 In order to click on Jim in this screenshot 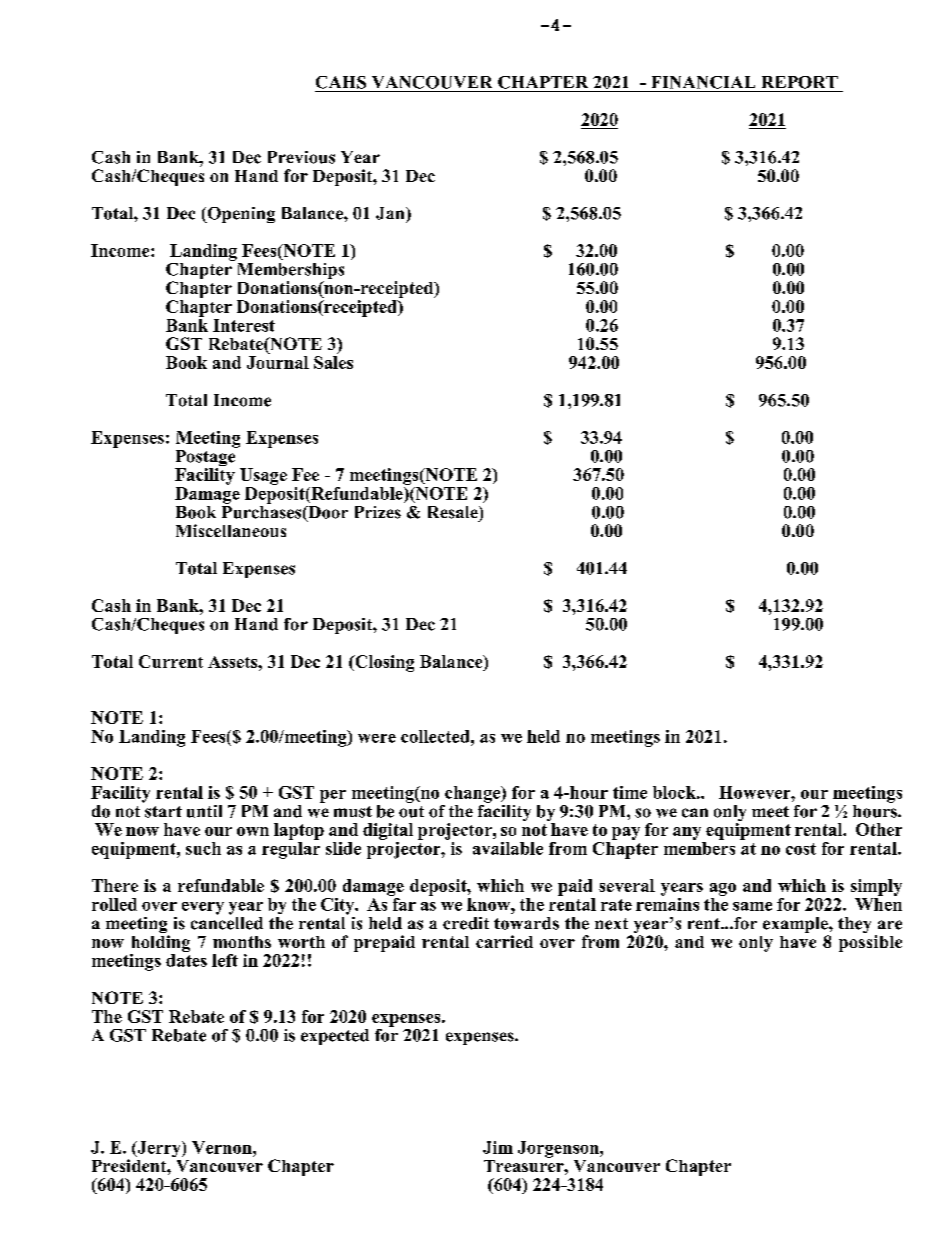, I will do `click(498, 1147)`.
